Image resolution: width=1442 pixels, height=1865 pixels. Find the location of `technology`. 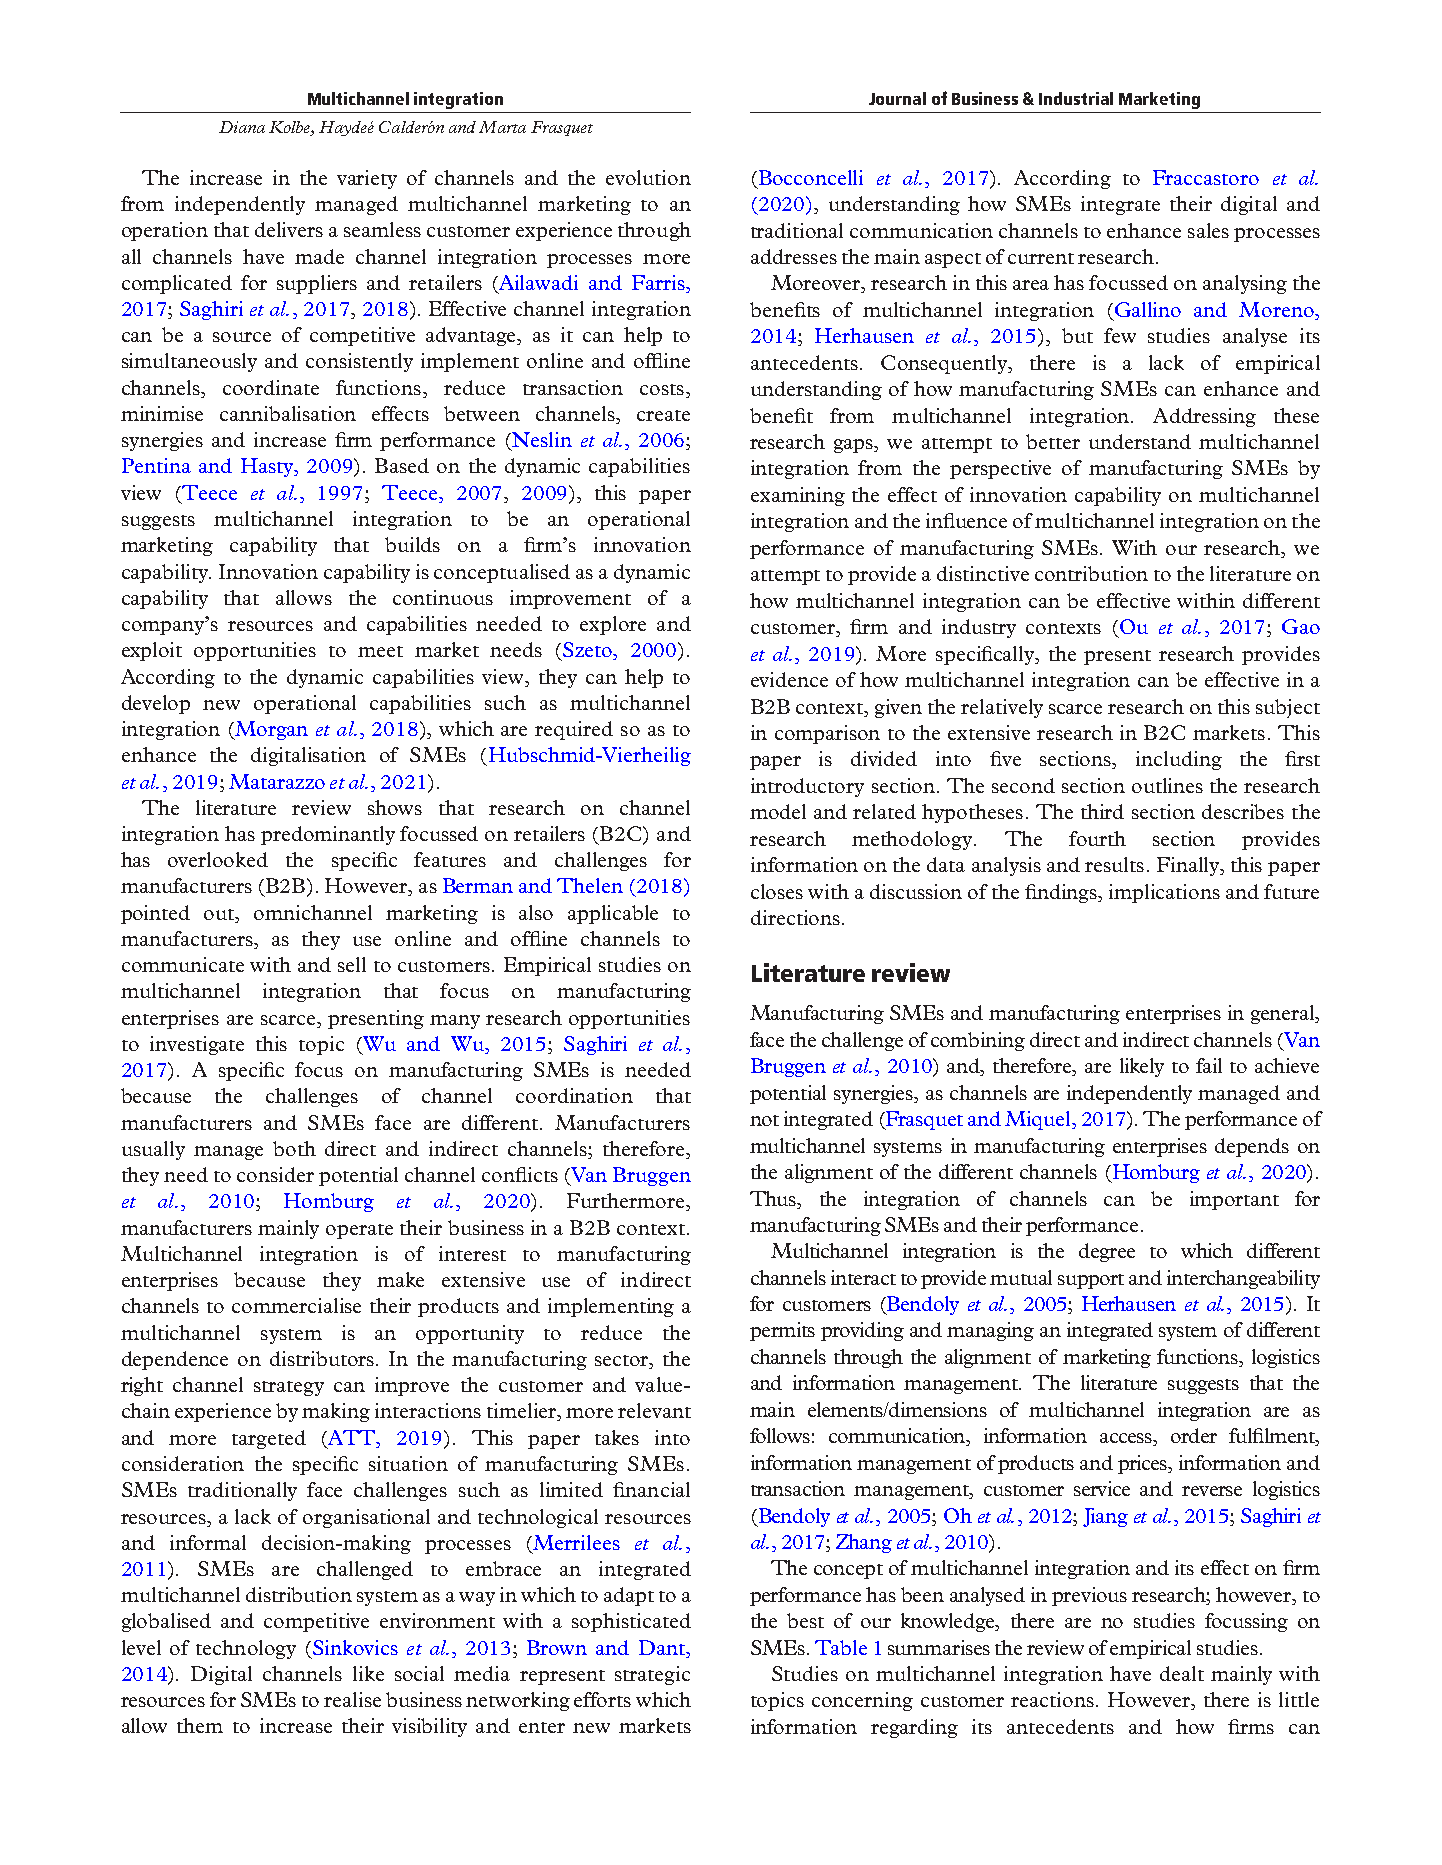

technology is located at coordinates (246, 1649).
